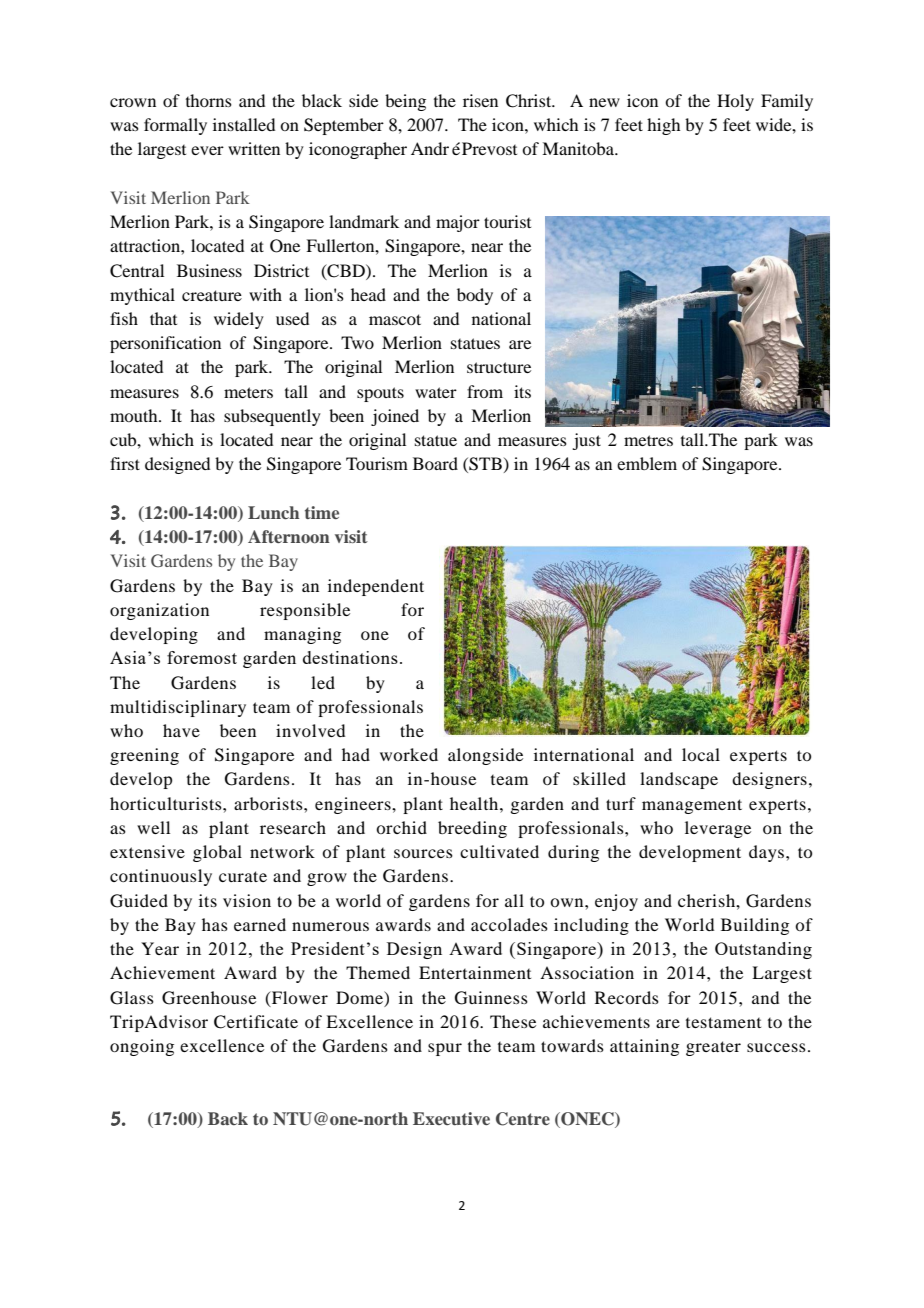 This screenshot has height=1308, width=924. Describe the element at coordinates (480, 100) in the screenshot. I see `risen` at that location.
